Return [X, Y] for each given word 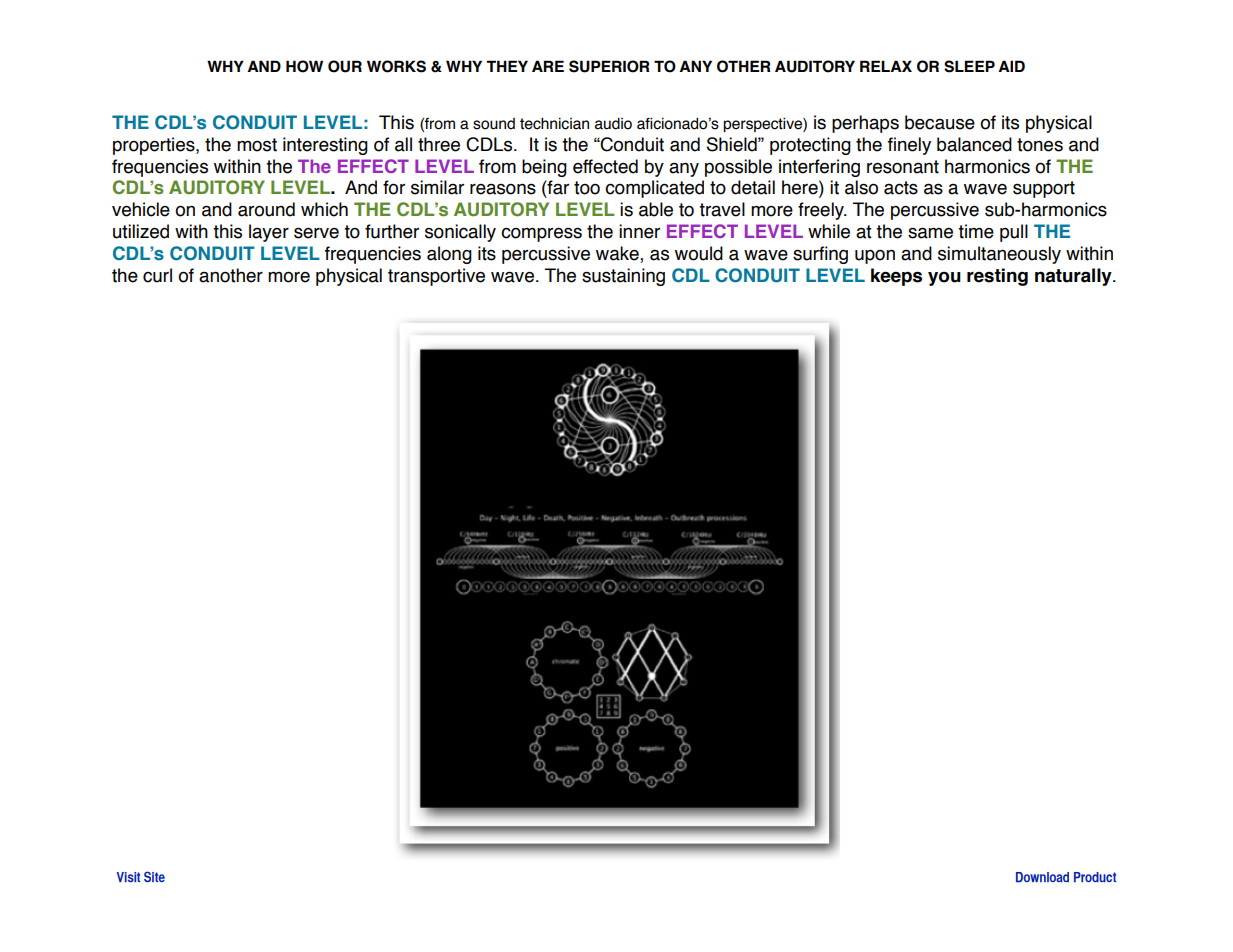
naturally [1074, 277]
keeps [896, 277]
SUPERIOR [609, 66]
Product [1095, 877]
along [449, 255]
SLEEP [969, 66]
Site [154, 876]
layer [269, 233]
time [976, 231]
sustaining [623, 277]
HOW [304, 66]
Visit [129, 877]
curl [157, 275]
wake [618, 254]
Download [1042, 877]
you [944, 279]
